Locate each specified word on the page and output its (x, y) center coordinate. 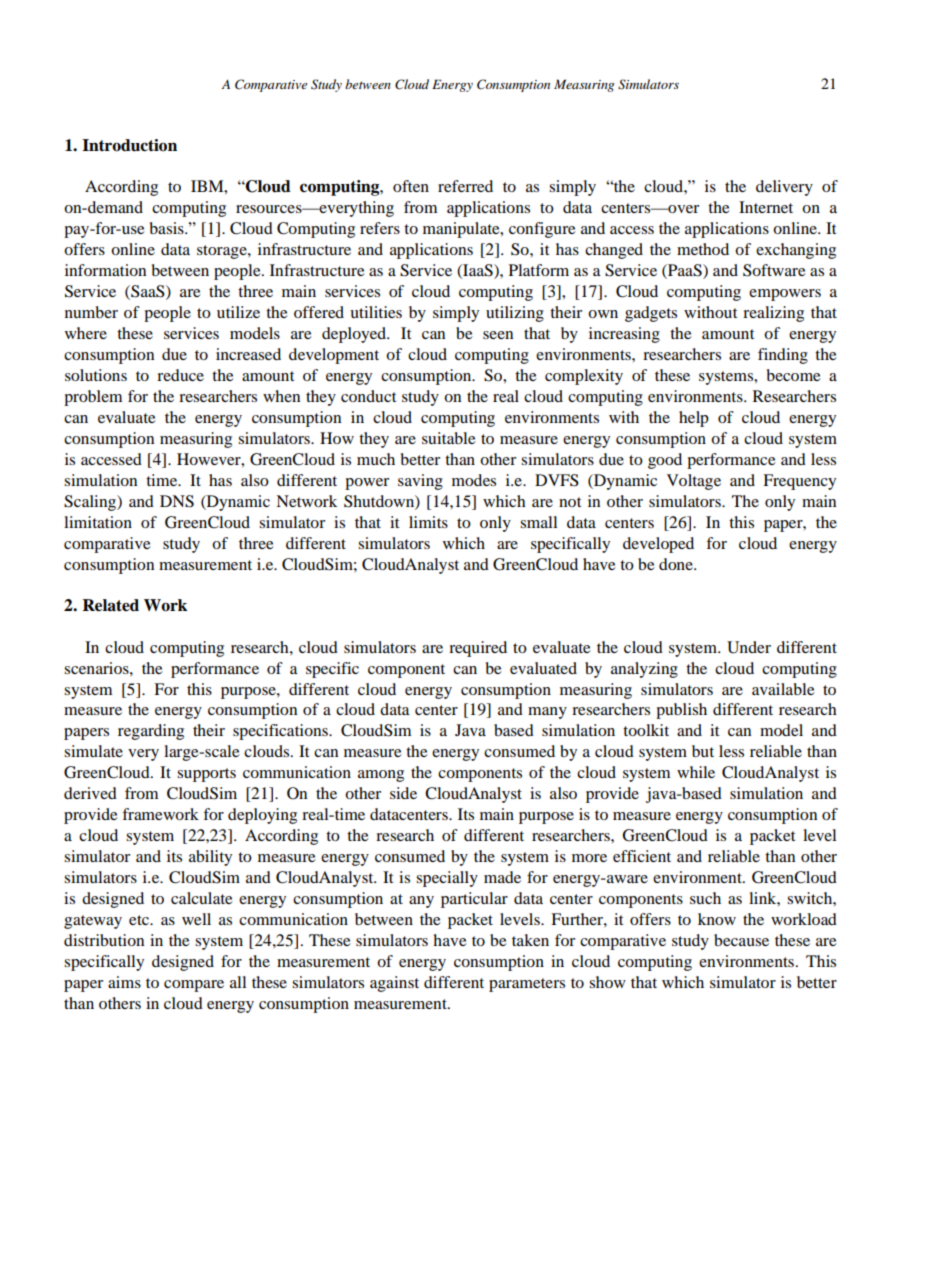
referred (465, 186)
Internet (766, 207)
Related (110, 605)
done (677, 564)
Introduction (129, 145)
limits (428, 522)
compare (194, 986)
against (394, 984)
